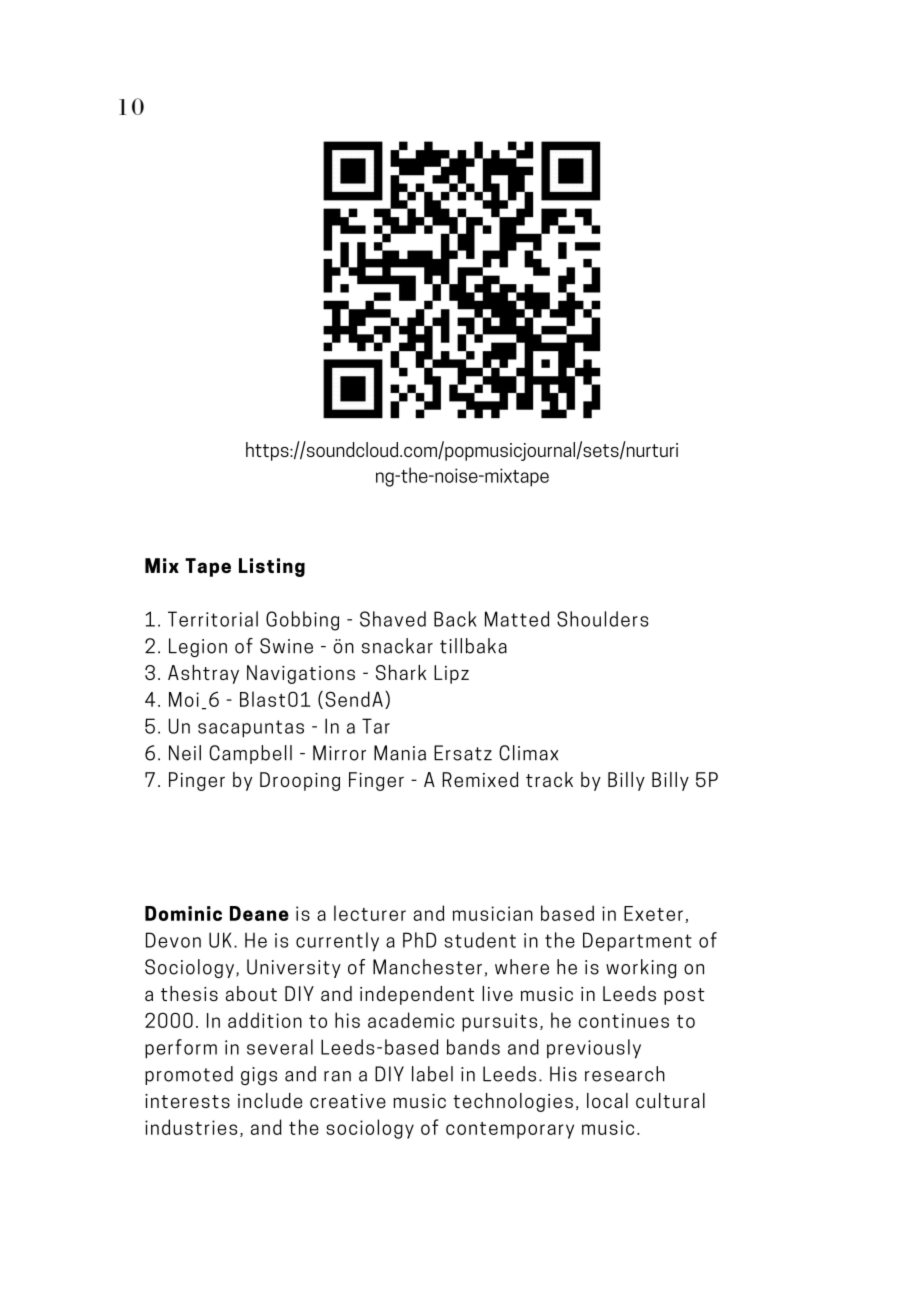  What do you see at coordinates (432, 1074) in the screenshot?
I see `label` at bounding box center [432, 1074].
